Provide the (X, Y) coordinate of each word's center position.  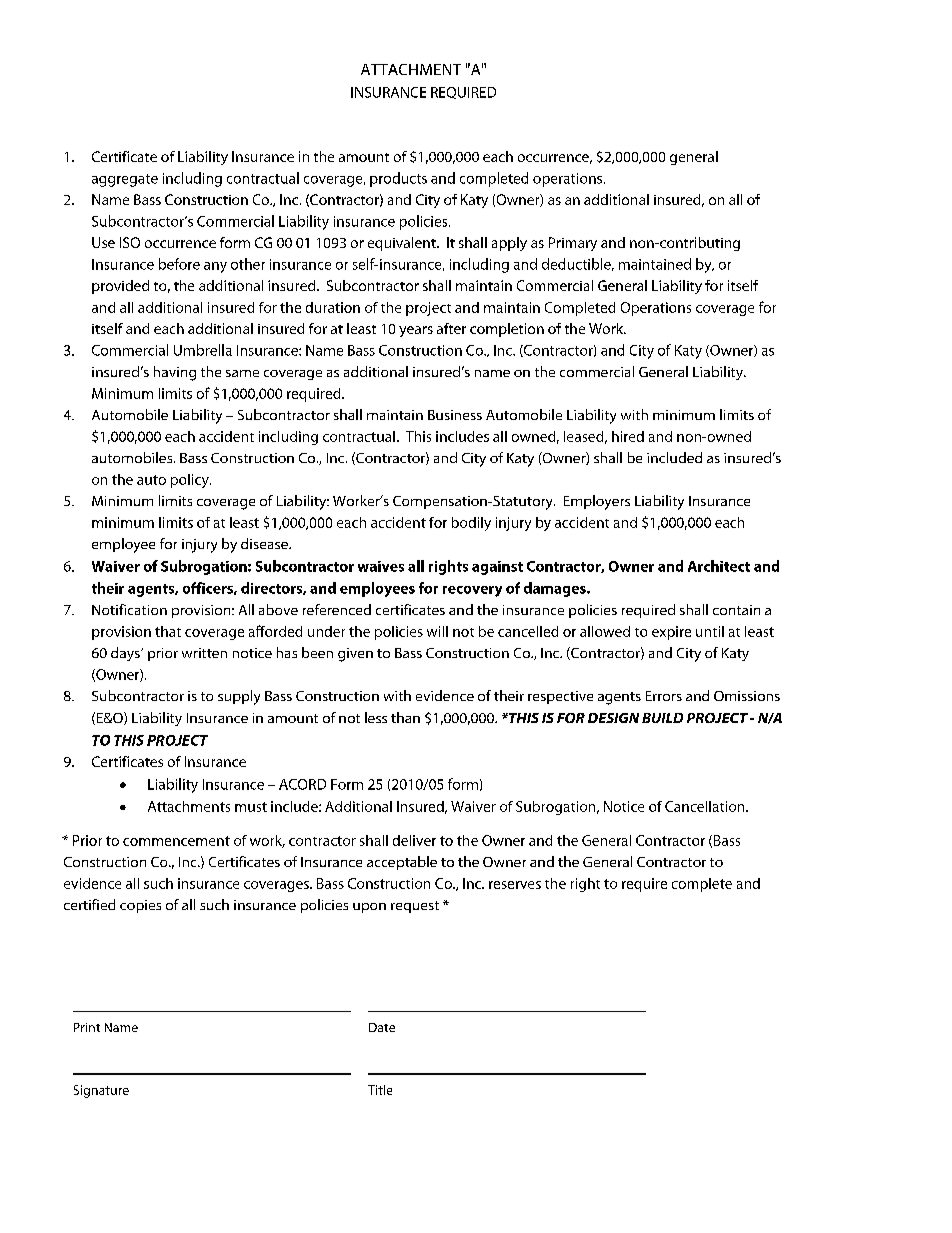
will (437, 631)
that (168, 631)
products (398, 179)
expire (671, 633)
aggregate (125, 180)
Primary (573, 244)
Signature (101, 1091)
